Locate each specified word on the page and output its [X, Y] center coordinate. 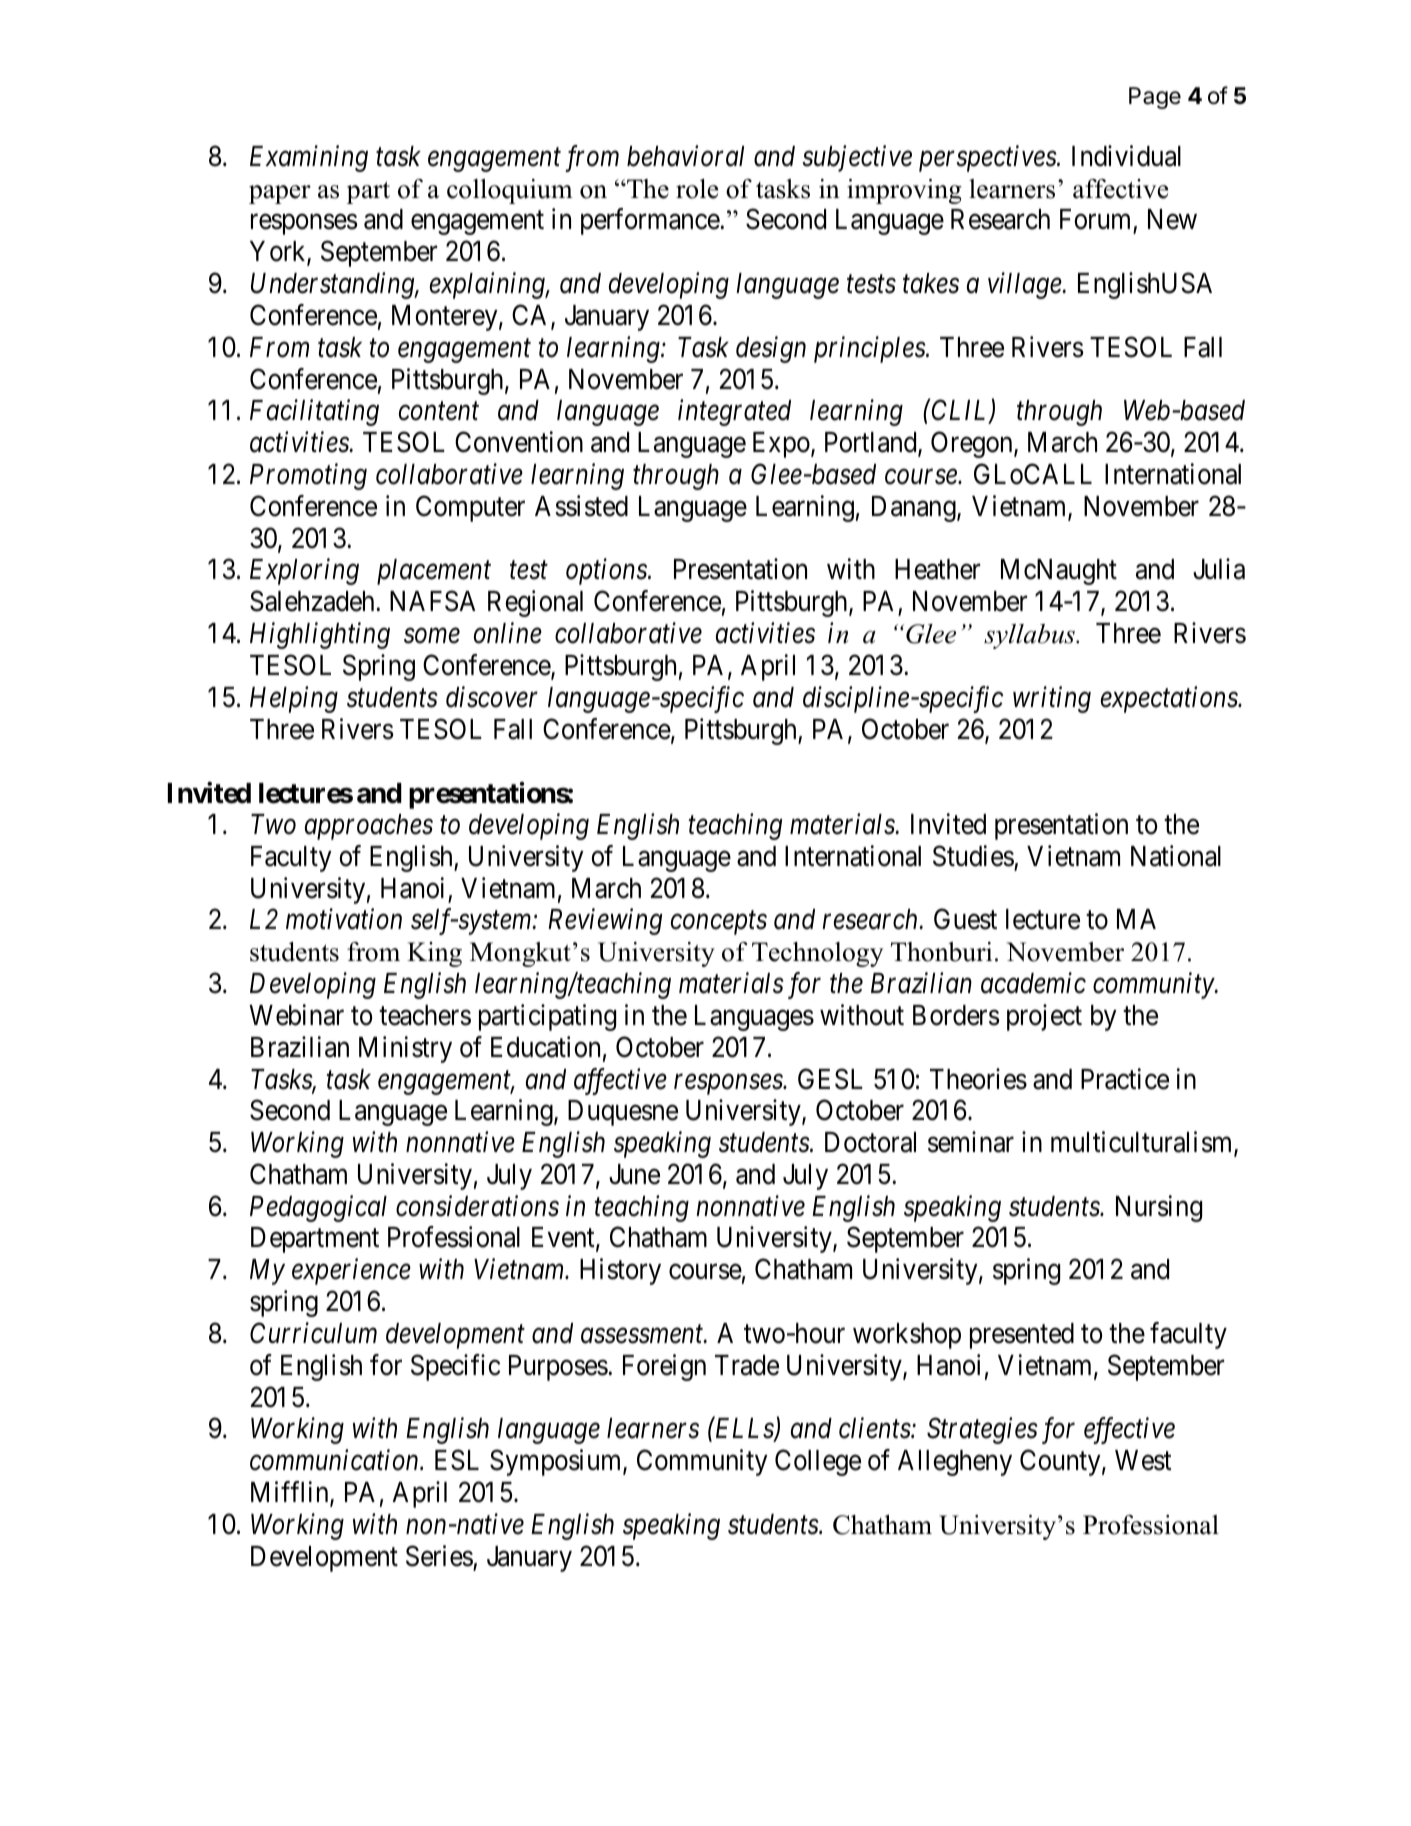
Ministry [405, 1049]
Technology [817, 954]
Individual [1126, 156]
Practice [1125, 1079]
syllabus [1030, 636]
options [607, 572]
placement [434, 572]
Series [439, 1556]
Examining [309, 159]
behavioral [685, 156]
